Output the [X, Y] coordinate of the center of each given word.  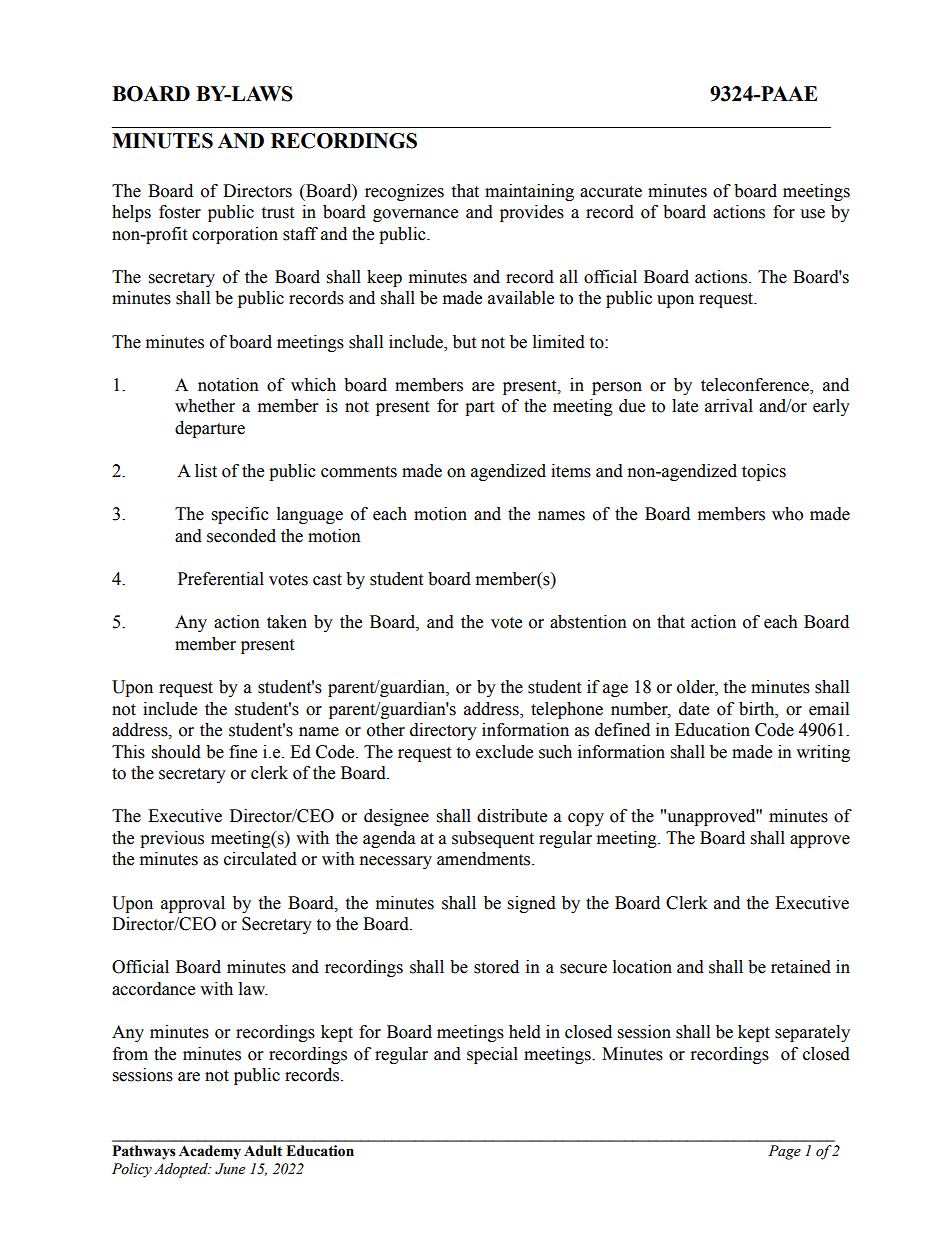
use [812, 214]
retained [801, 967]
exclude [504, 752]
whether [205, 406]
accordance [153, 989]
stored [496, 967]
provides [532, 213]
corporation [235, 235]
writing [823, 753]
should [176, 752]
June [230, 1169]
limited [559, 342]
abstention [588, 622]
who [787, 514]
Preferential [221, 579]
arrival [729, 406]
